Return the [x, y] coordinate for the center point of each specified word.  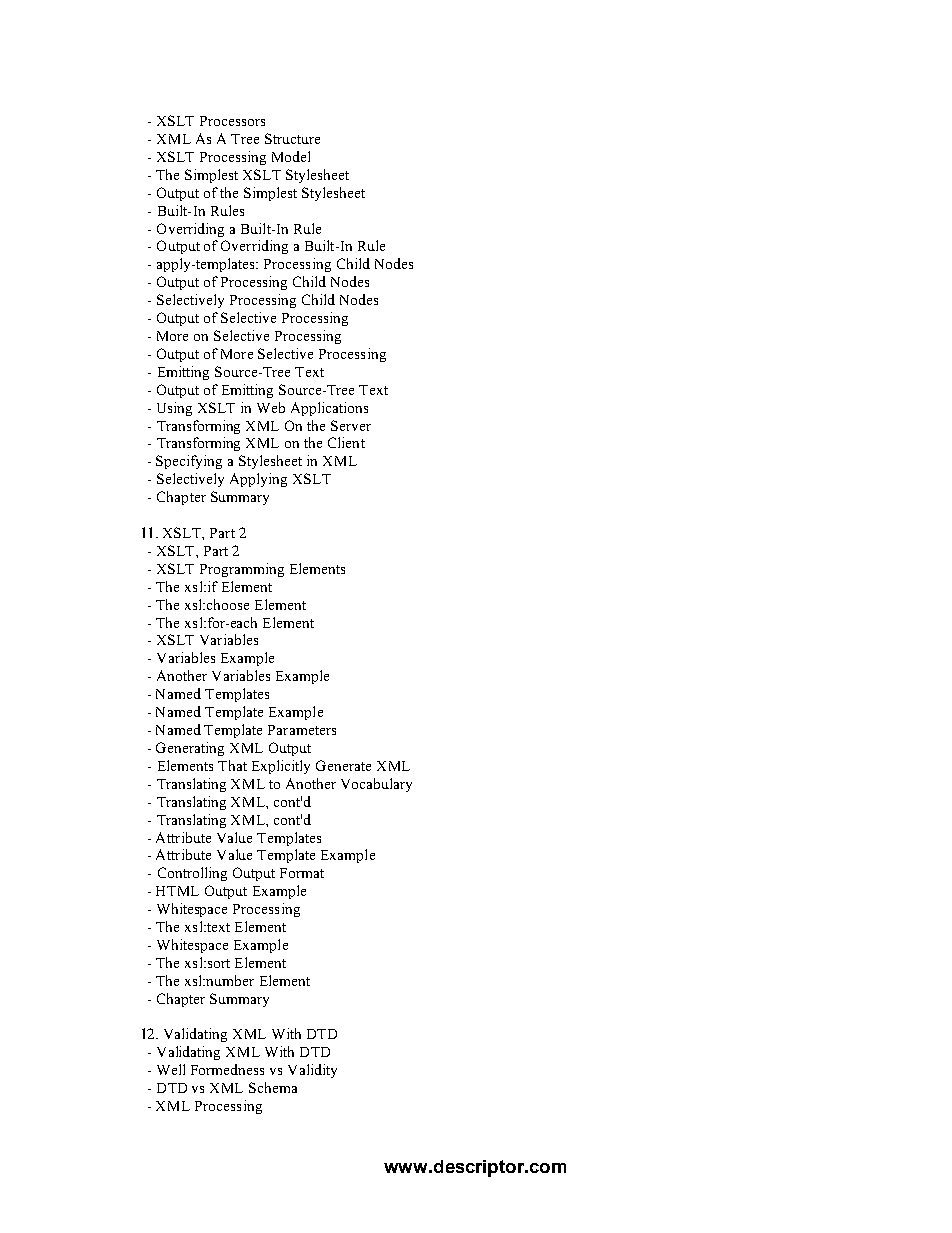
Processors [232, 121]
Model [291, 156]
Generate [343, 765]
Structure [292, 138]
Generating [190, 749]
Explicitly [281, 767]
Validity [312, 1071]
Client [346, 442]
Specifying [189, 462]
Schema [273, 1087]
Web [271, 407]
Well [171, 1069]
